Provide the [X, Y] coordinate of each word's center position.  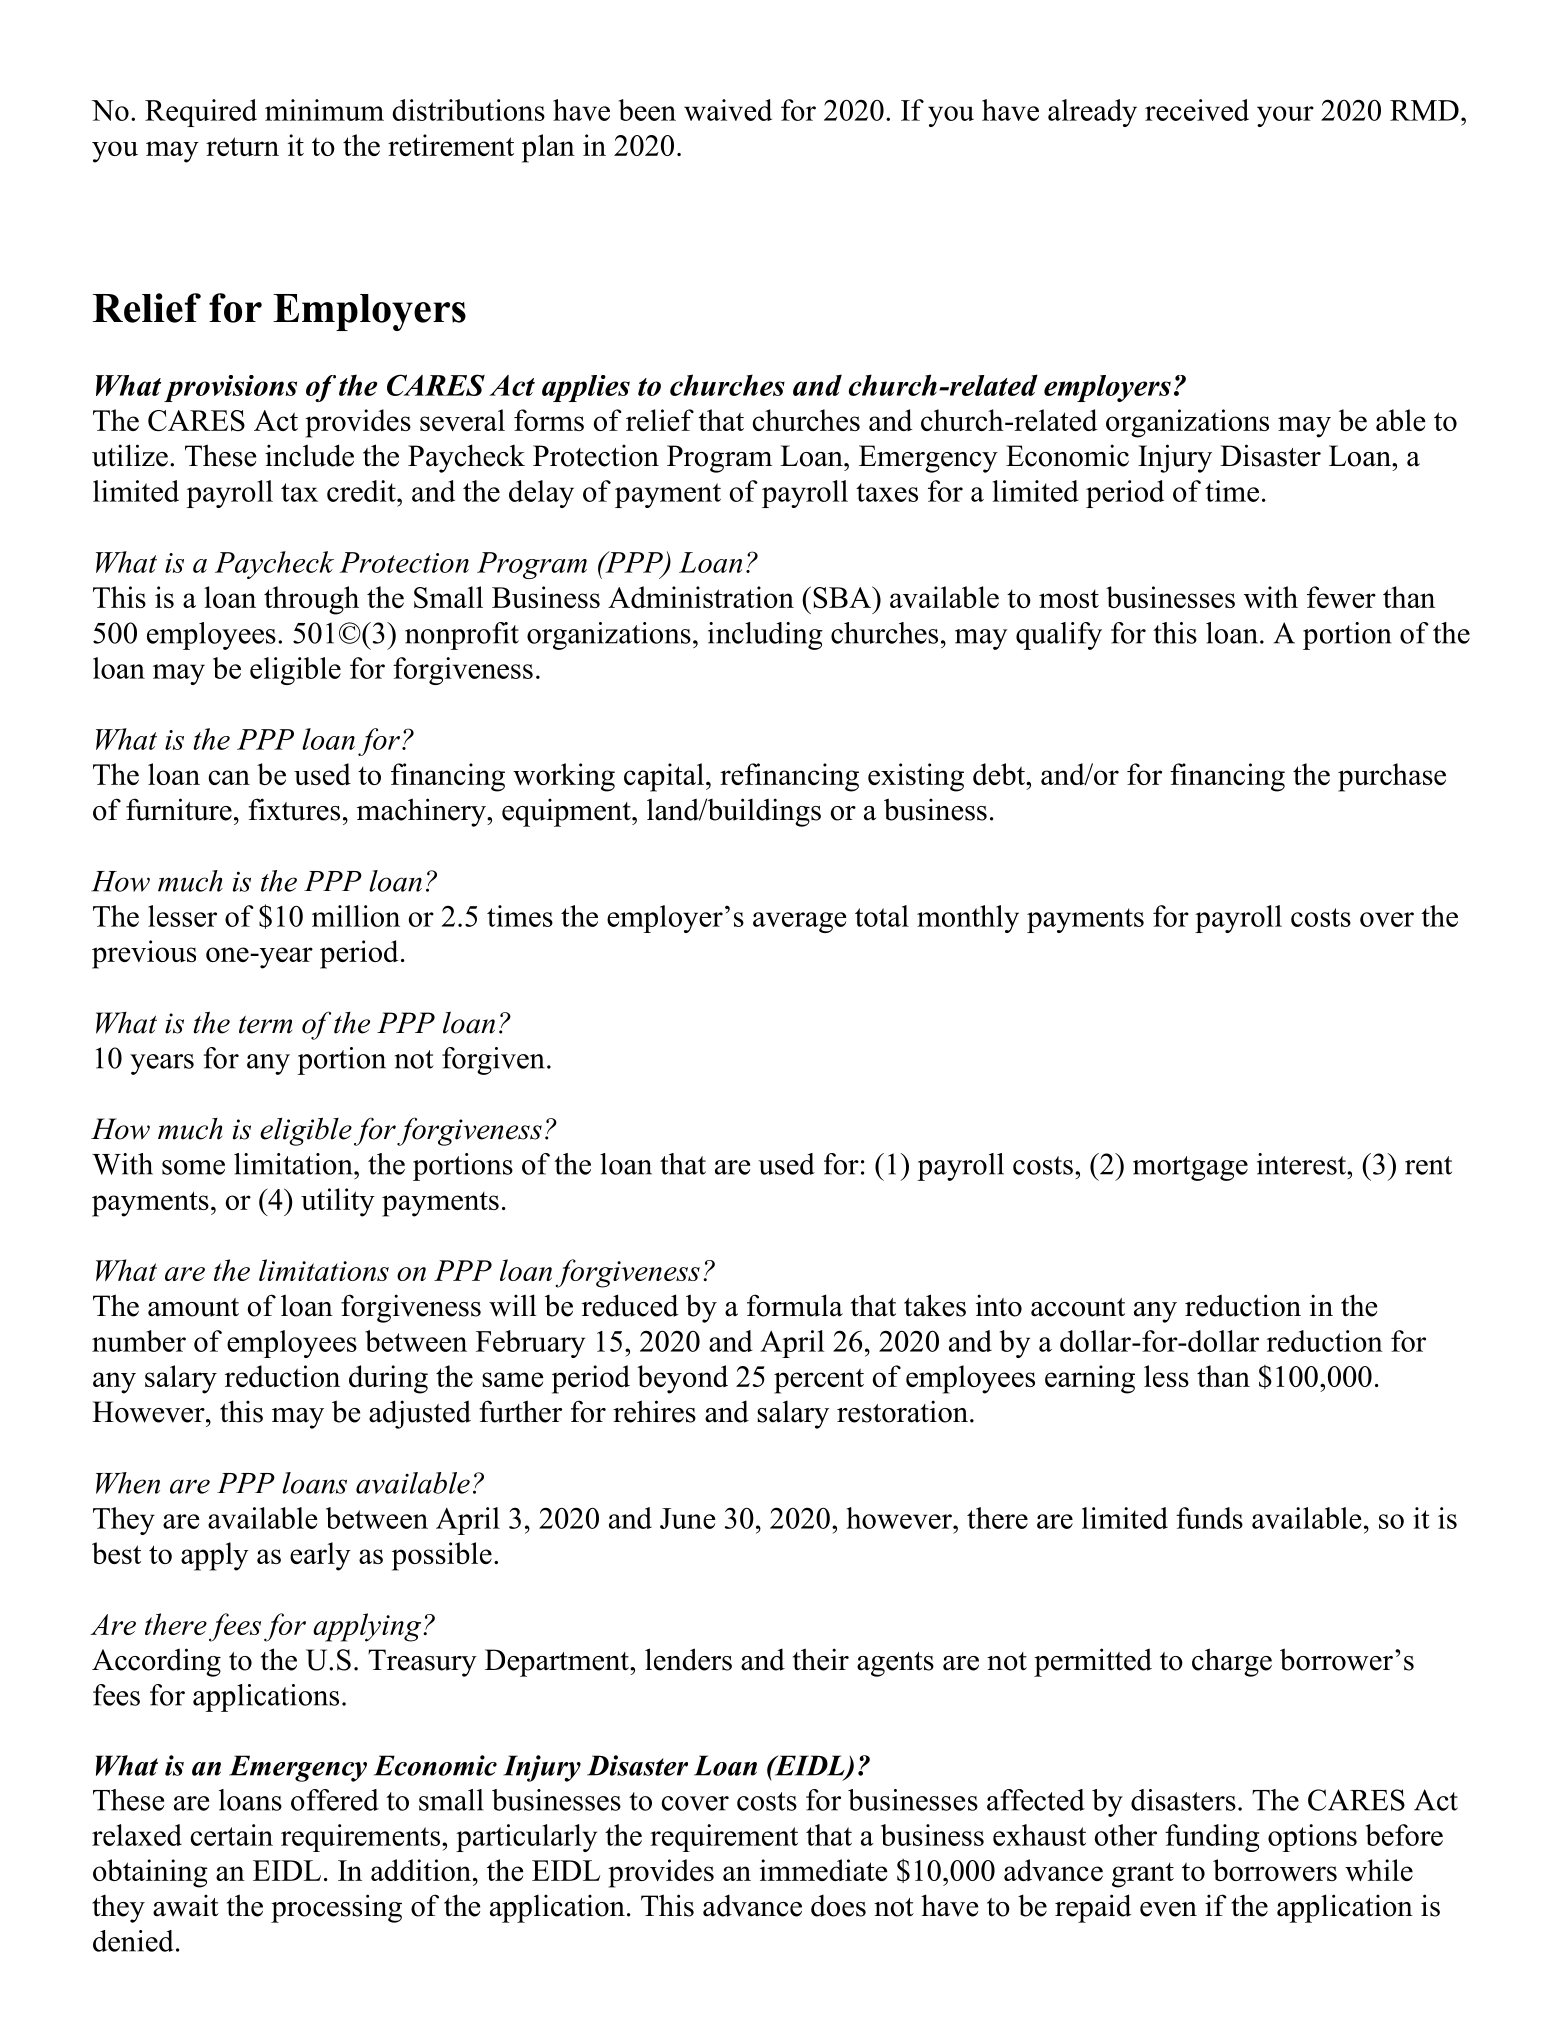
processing [336, 1908]
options [1312, 1838]
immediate [824, 1870]
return [242, 146]
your [1285, 116]
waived [728, 110]
